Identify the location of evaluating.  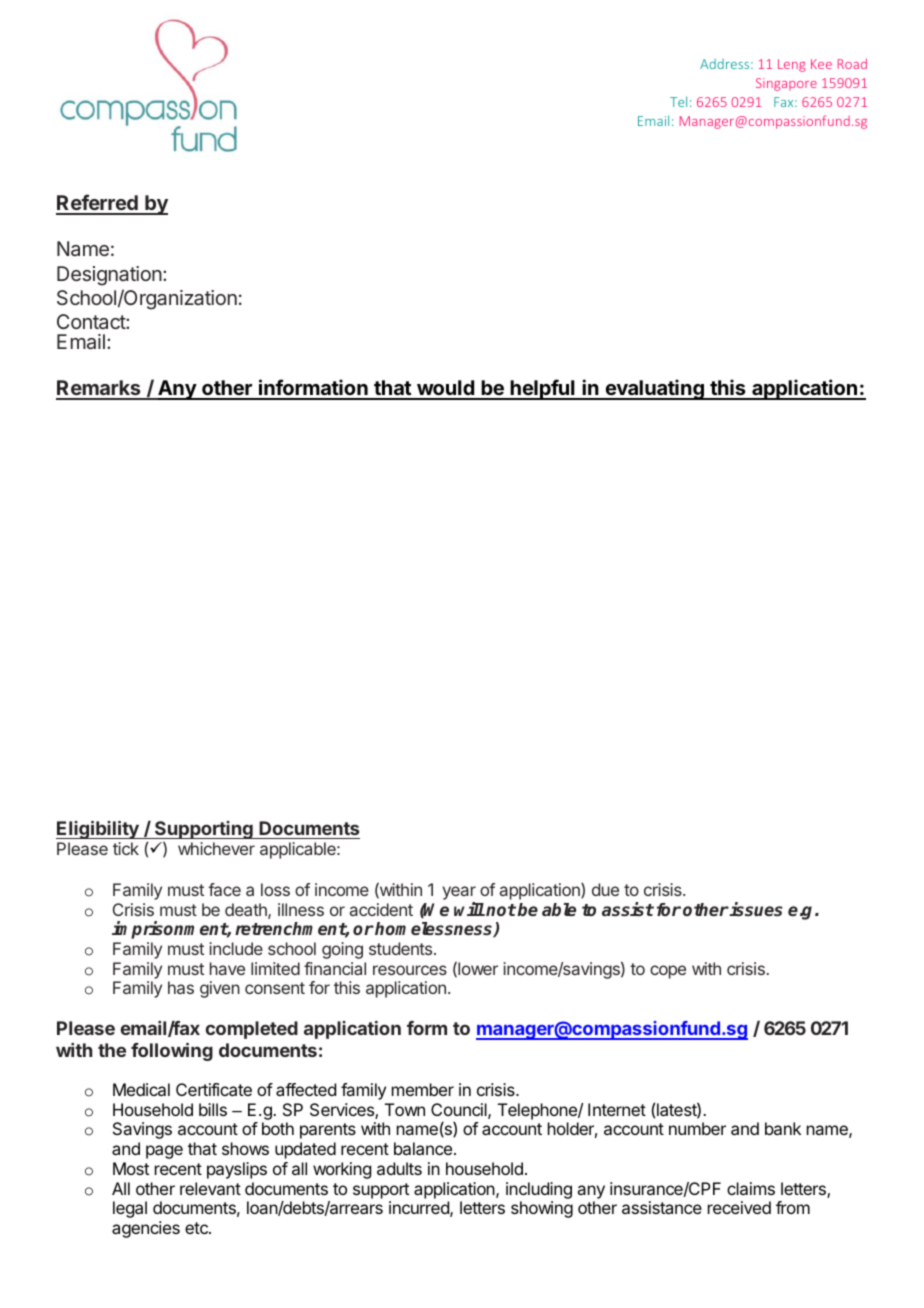
(654, 389).
